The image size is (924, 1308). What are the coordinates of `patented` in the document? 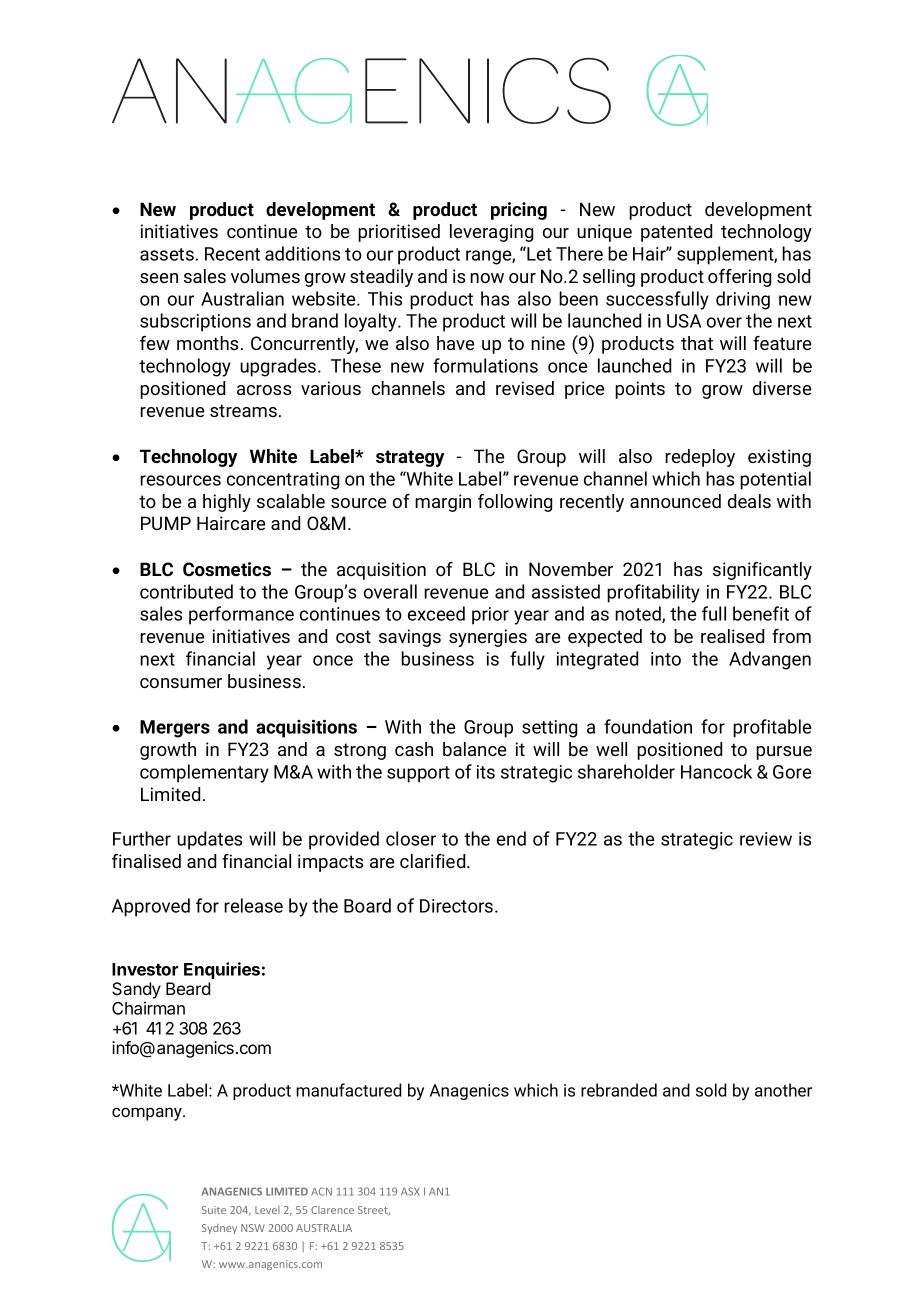 It's located at (676, 233).
